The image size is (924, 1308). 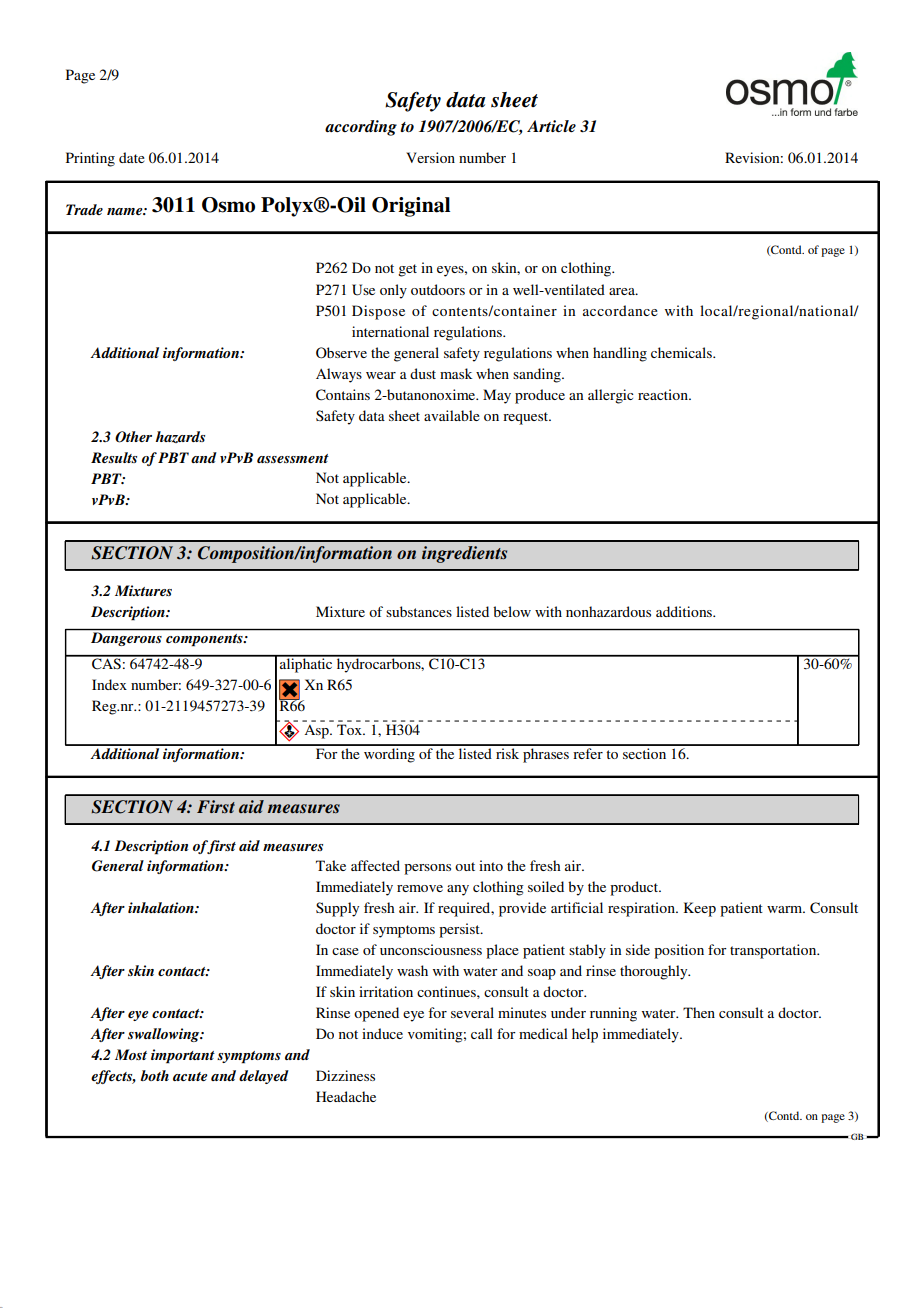 What do you see at coordinates (430, 157) in the screenshot?
I see `Version` at bounding box center [430, 157].
